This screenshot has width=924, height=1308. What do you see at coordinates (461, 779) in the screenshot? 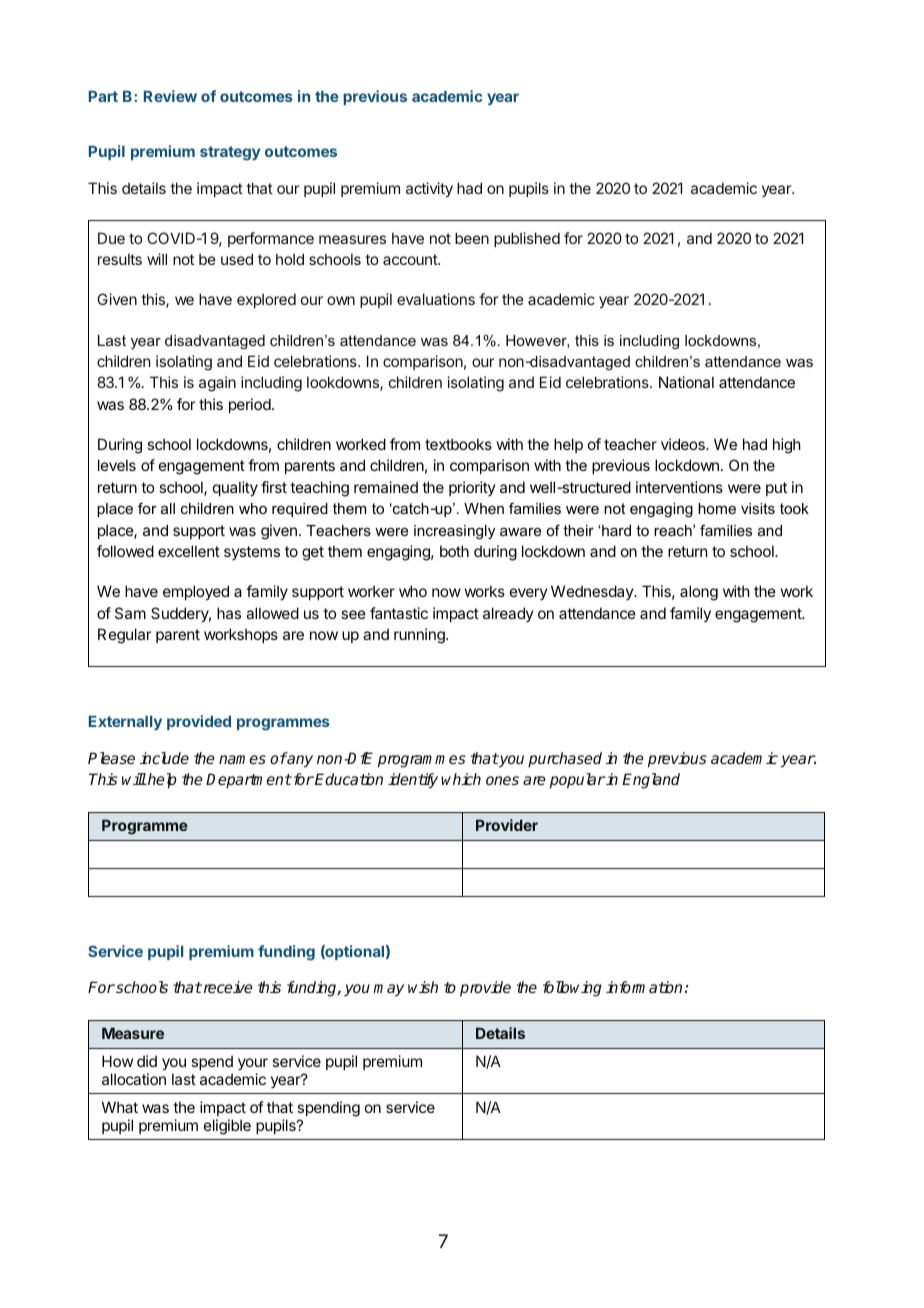
I see `which` at bounding box center [461, 779].
